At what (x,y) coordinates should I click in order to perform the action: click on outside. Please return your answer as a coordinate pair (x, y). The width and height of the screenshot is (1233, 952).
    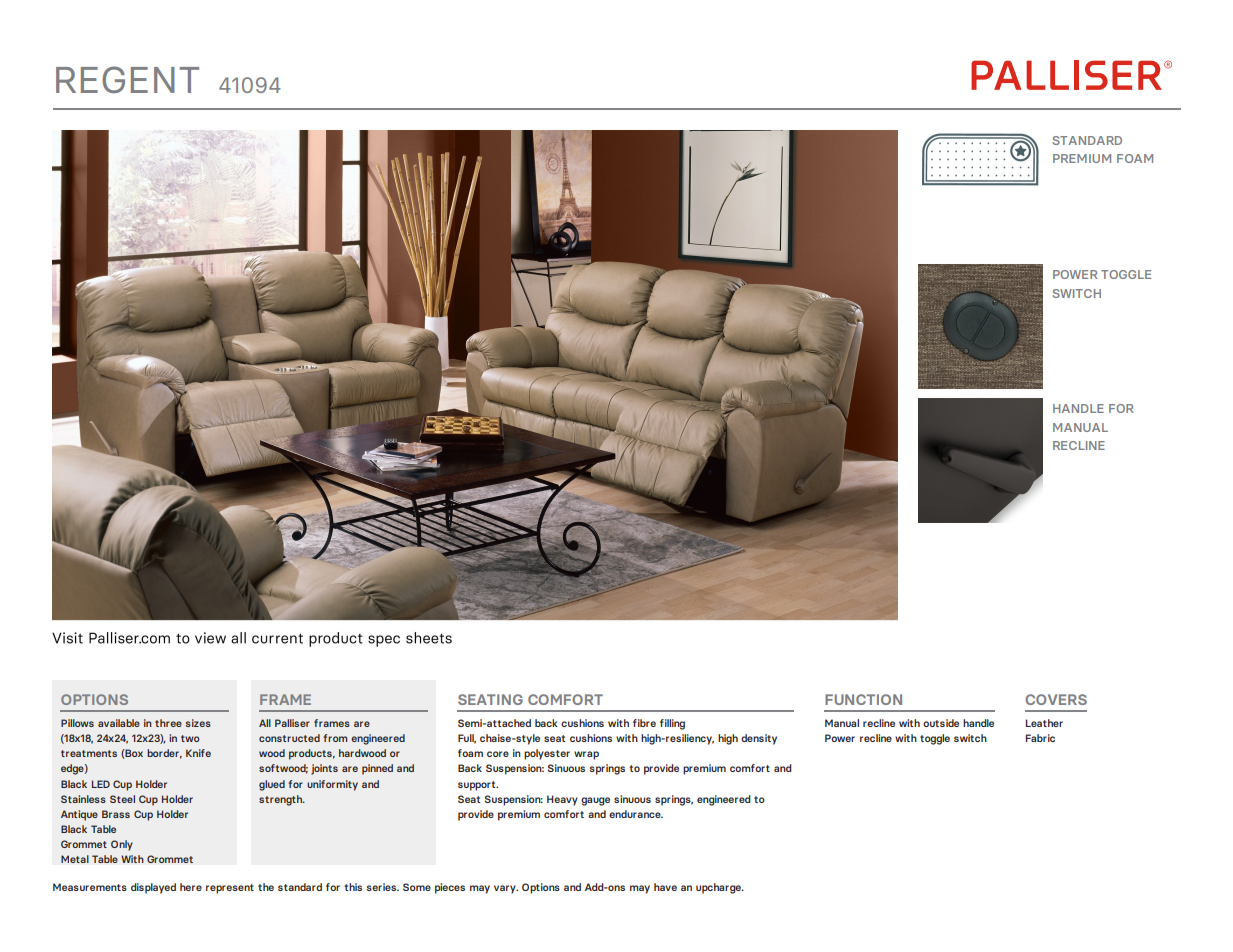
    Looking at the image, I should click on (941, 723).
